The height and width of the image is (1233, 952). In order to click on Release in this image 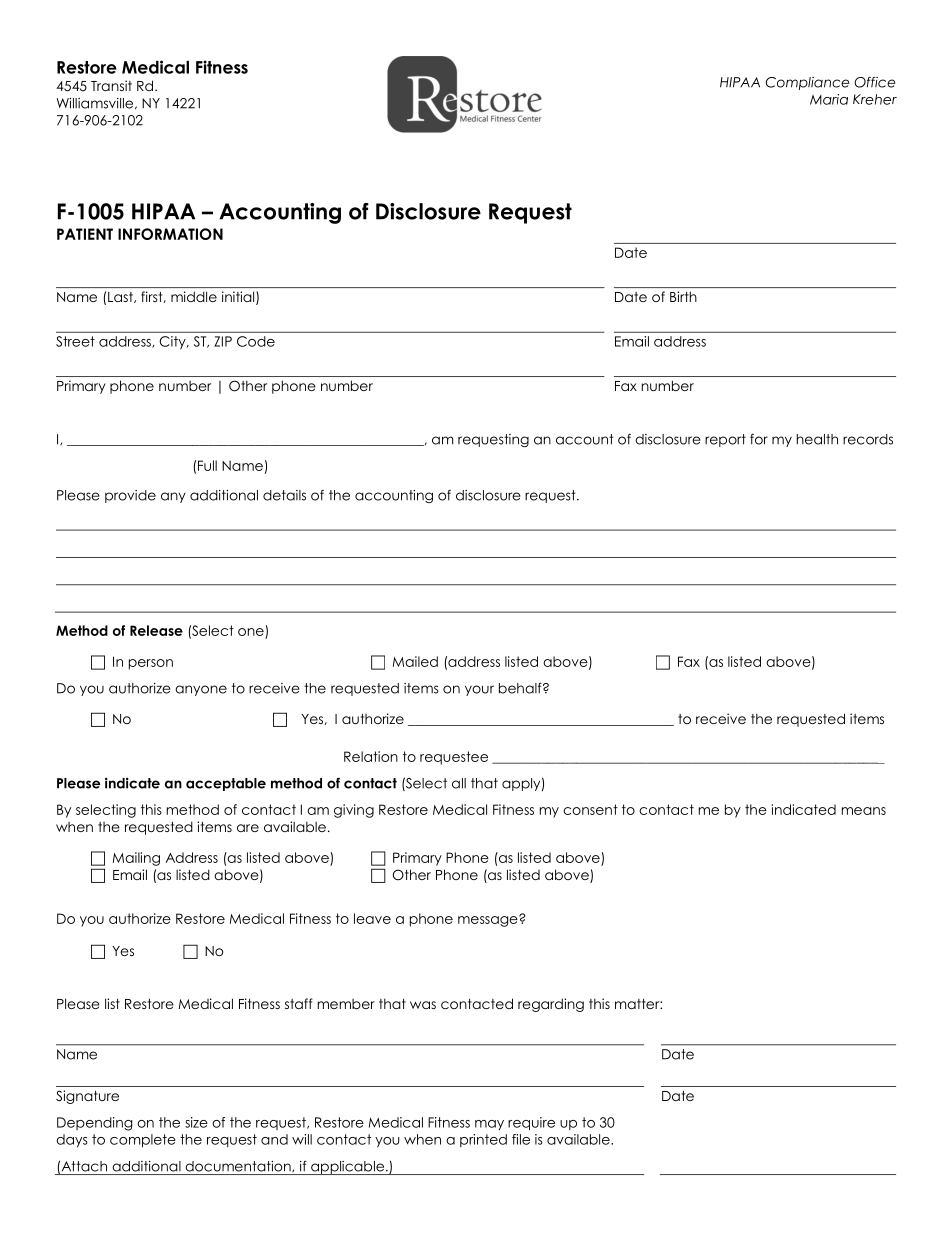, I will do `click(156, 630)`.
